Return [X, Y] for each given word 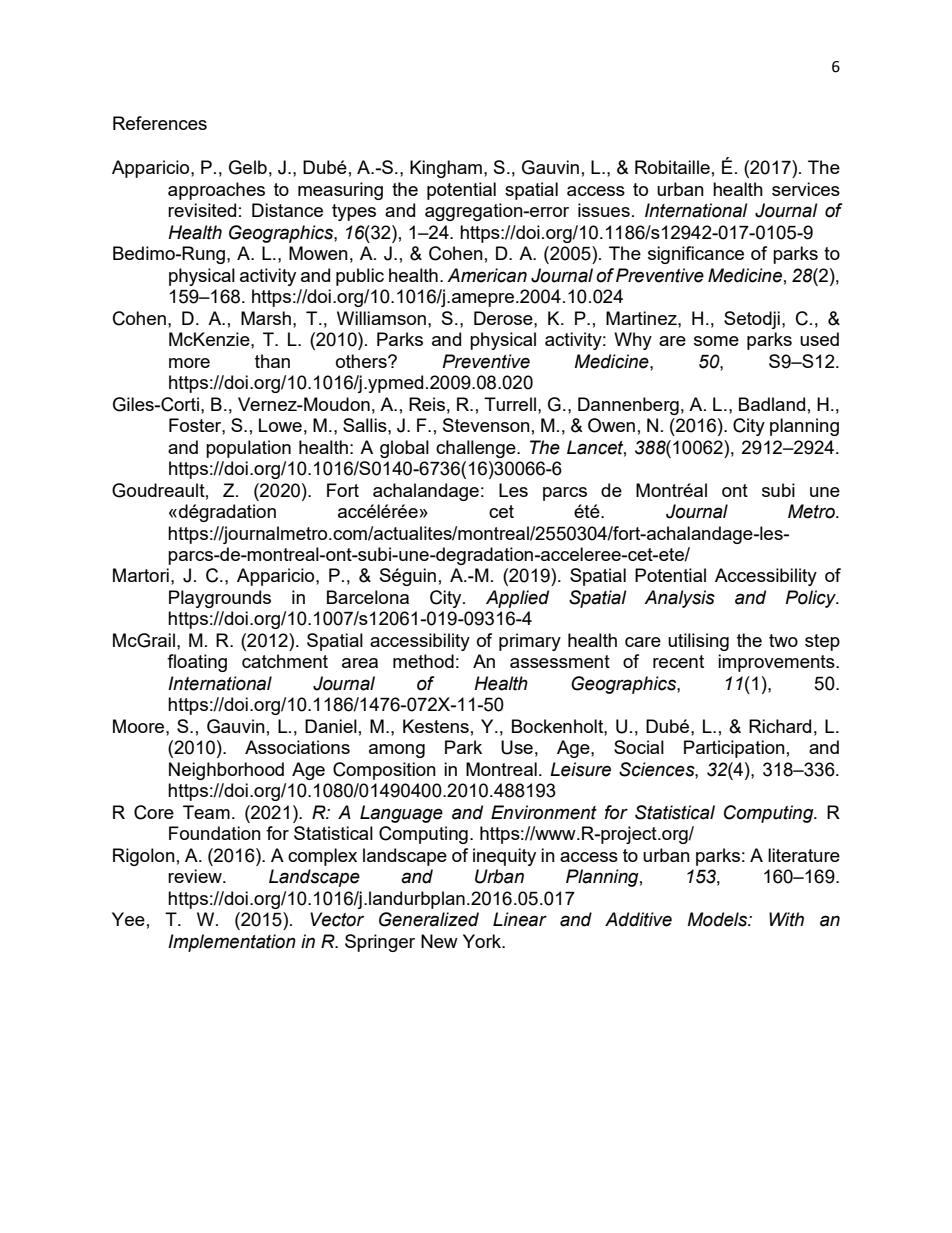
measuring [340, 191]
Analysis [679, 599]
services [806, 189]
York [483, 941]
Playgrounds [220, 599]
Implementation [232, 943]
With [786, 919]
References [160, 123]
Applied [517, 599]
